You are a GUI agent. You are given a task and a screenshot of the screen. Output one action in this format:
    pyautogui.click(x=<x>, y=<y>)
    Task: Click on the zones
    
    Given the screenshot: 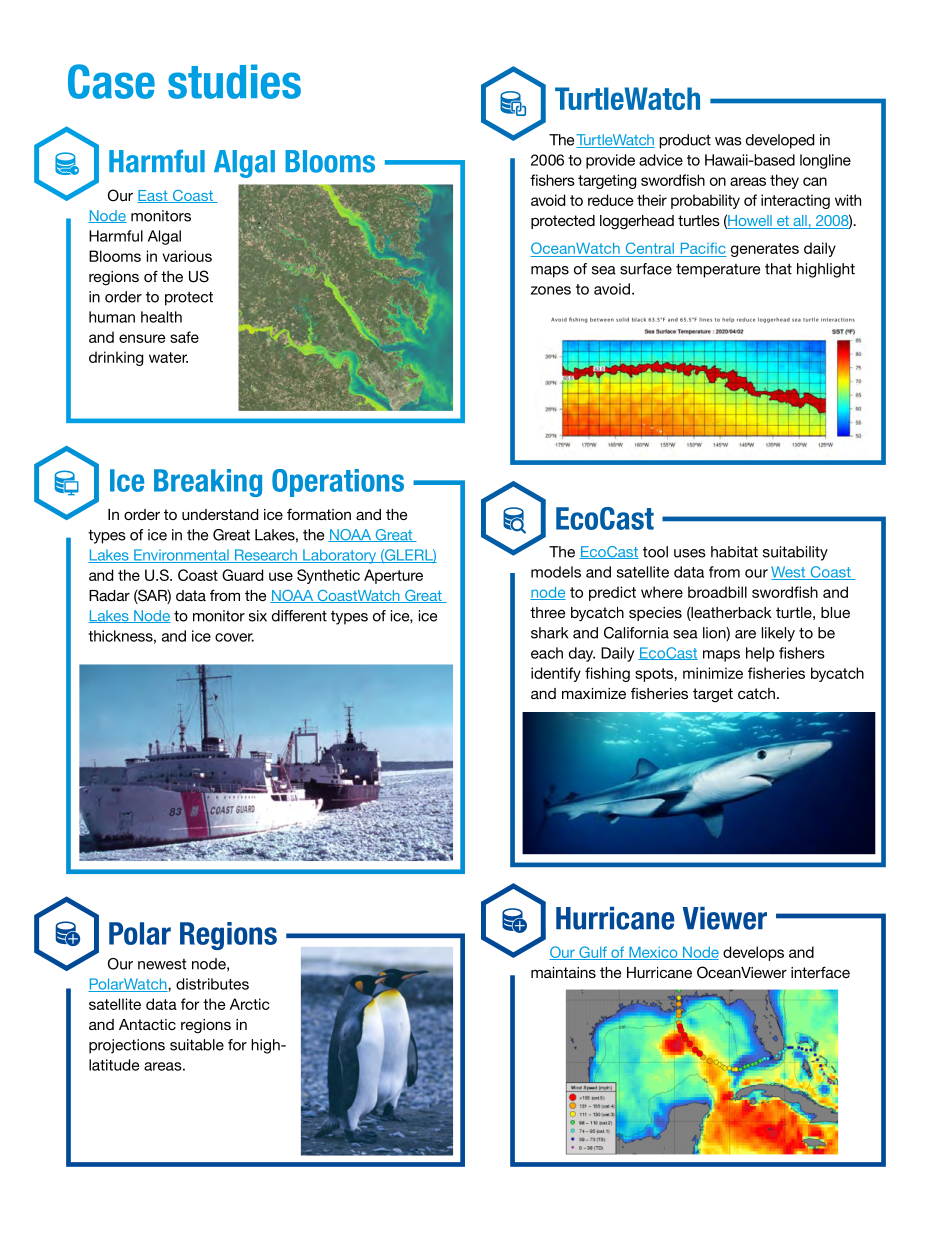 What is the action you would take?
    pyautogui.click(x=551, y=290)
